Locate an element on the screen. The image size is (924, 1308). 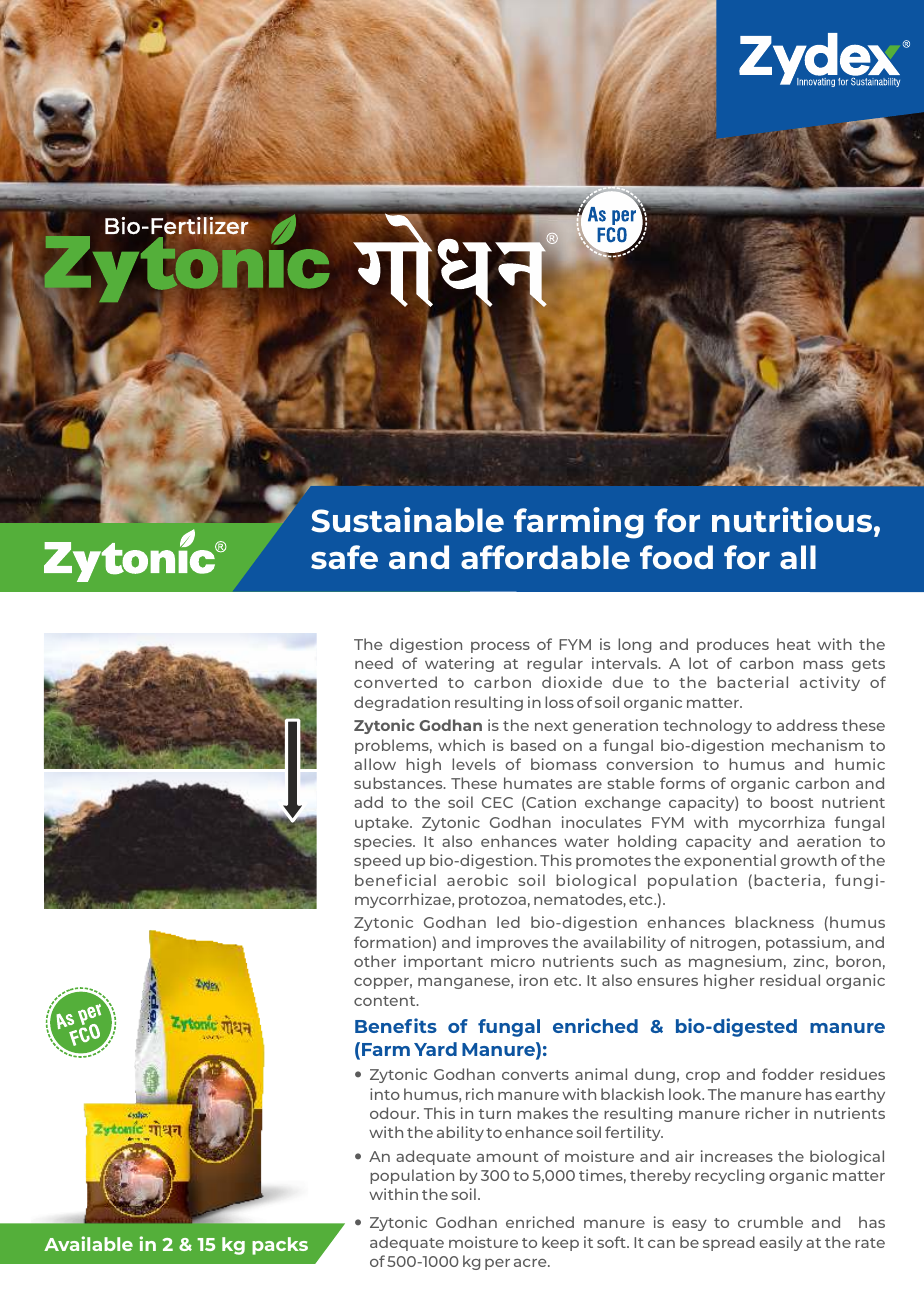
Available is located at coordinates (88, 1243).
